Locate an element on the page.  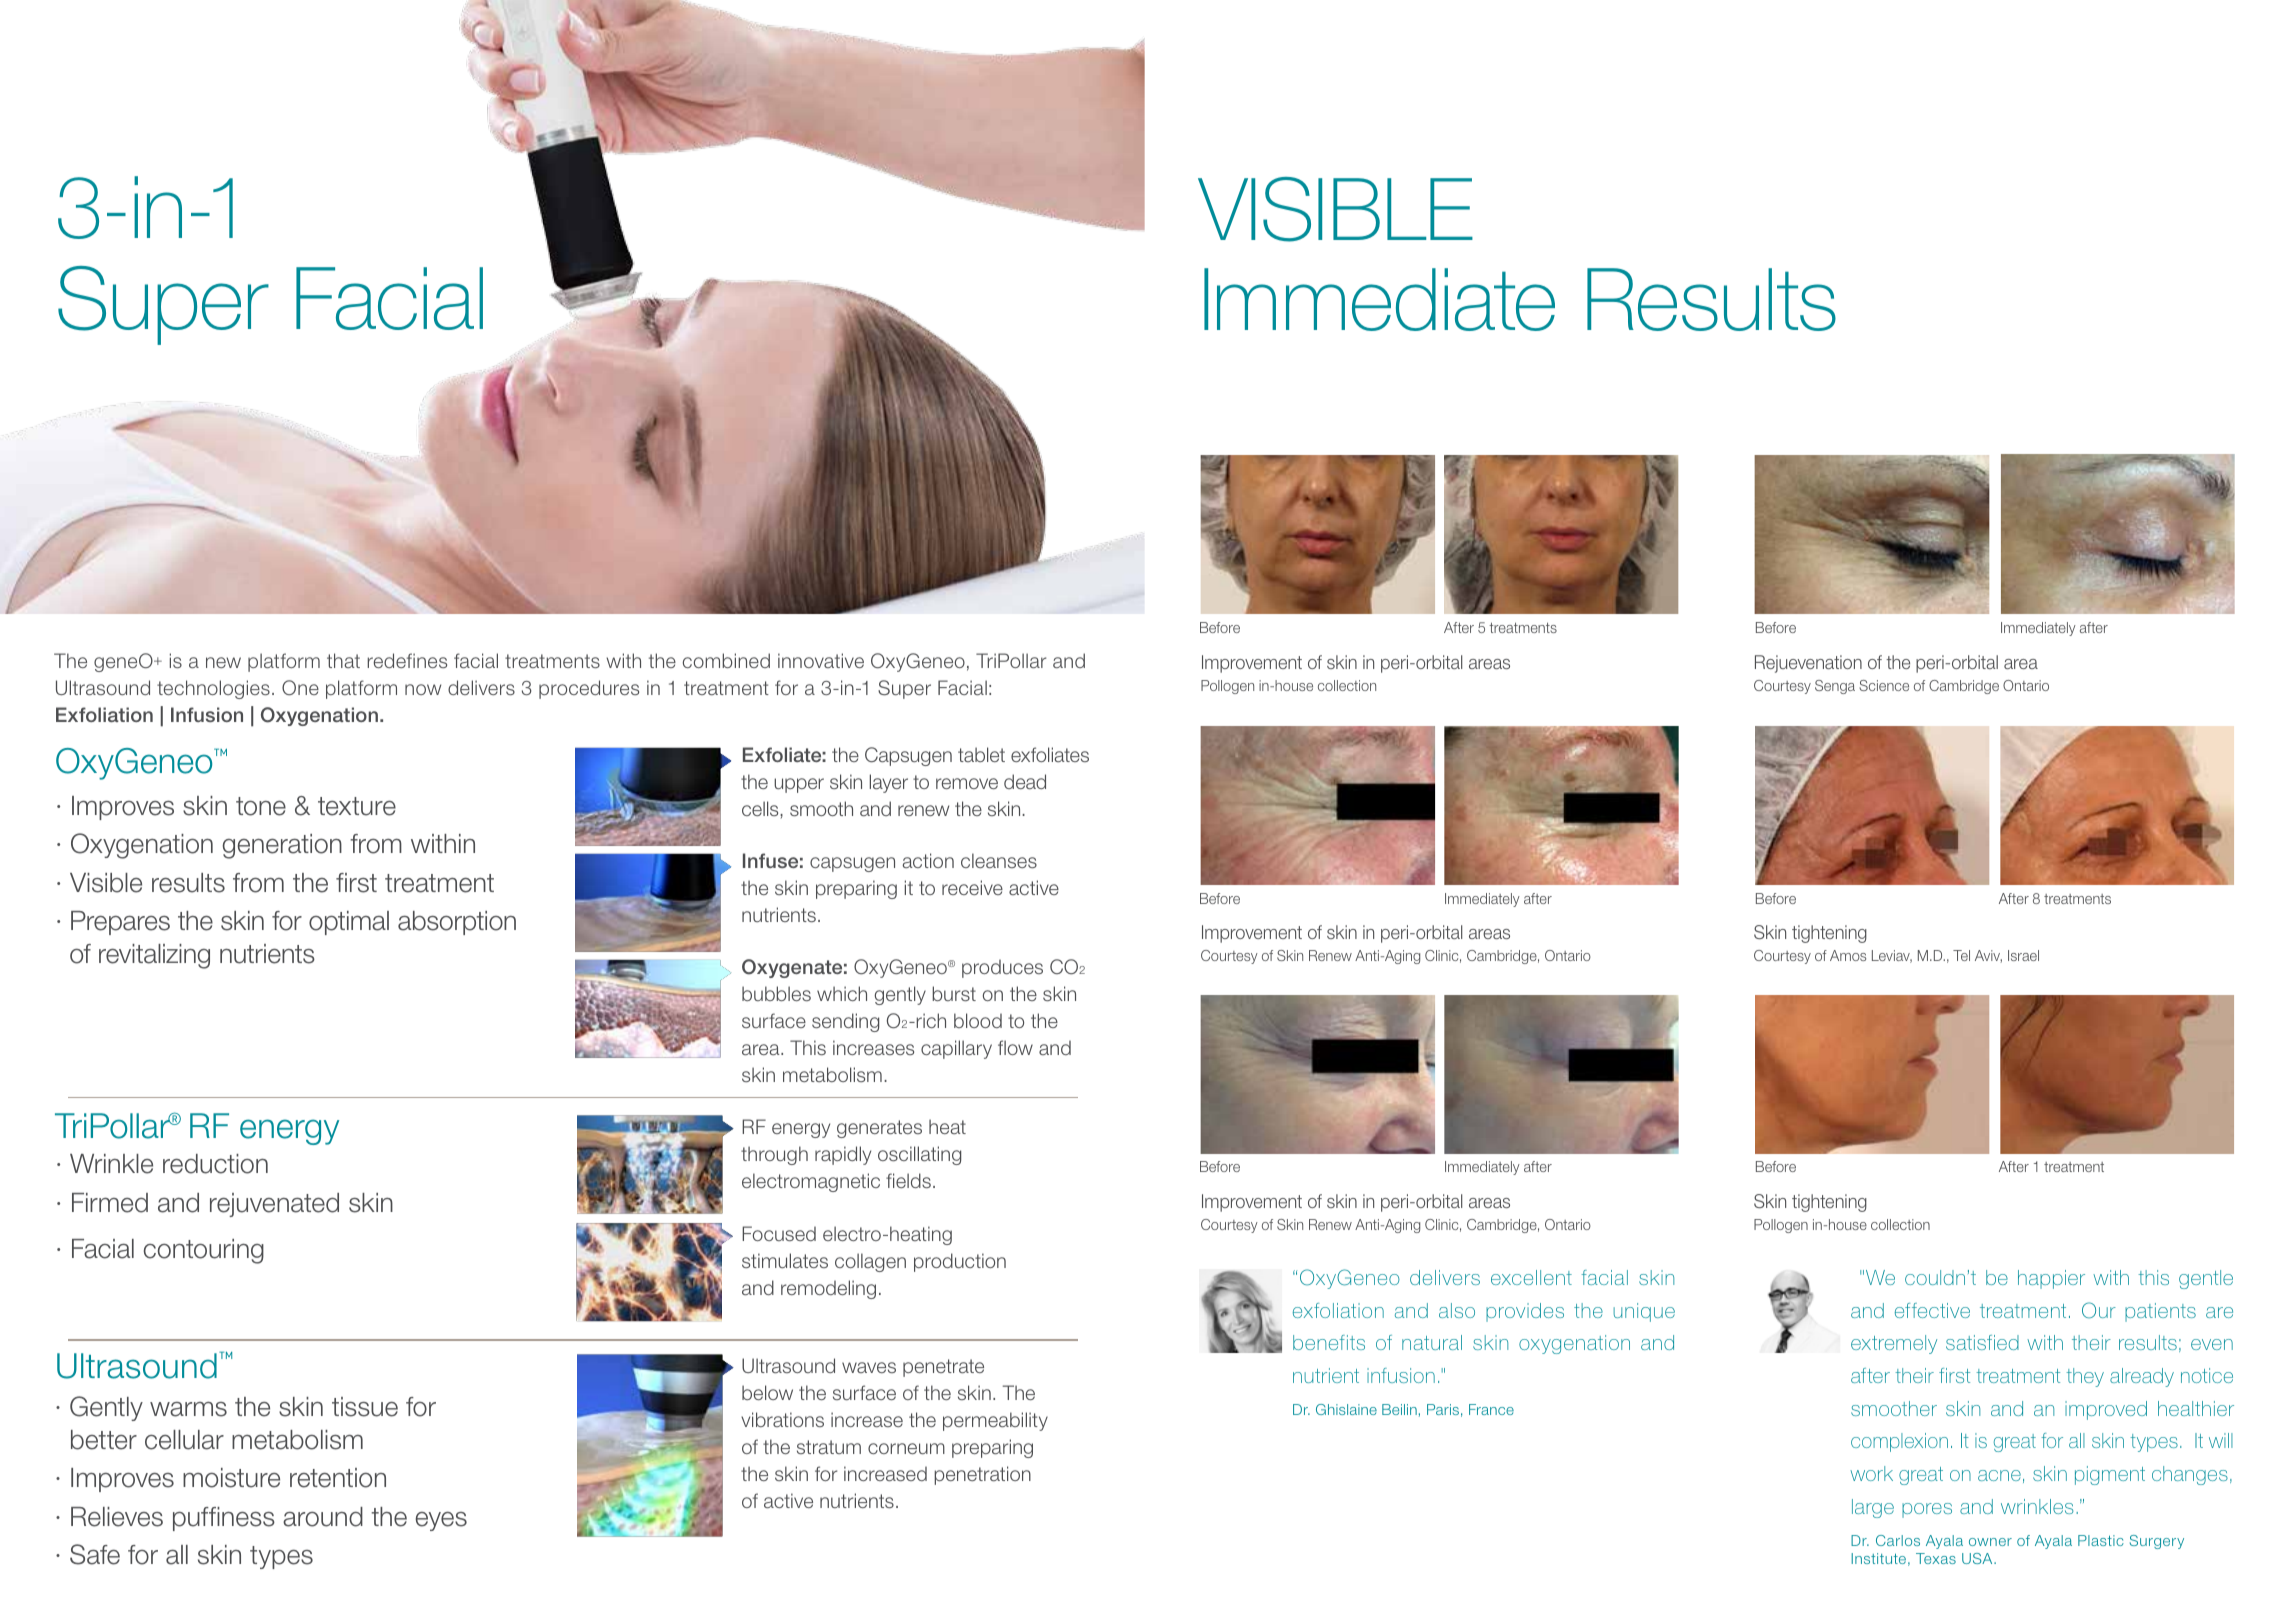
produces is located at coordinates (1002, 968).
